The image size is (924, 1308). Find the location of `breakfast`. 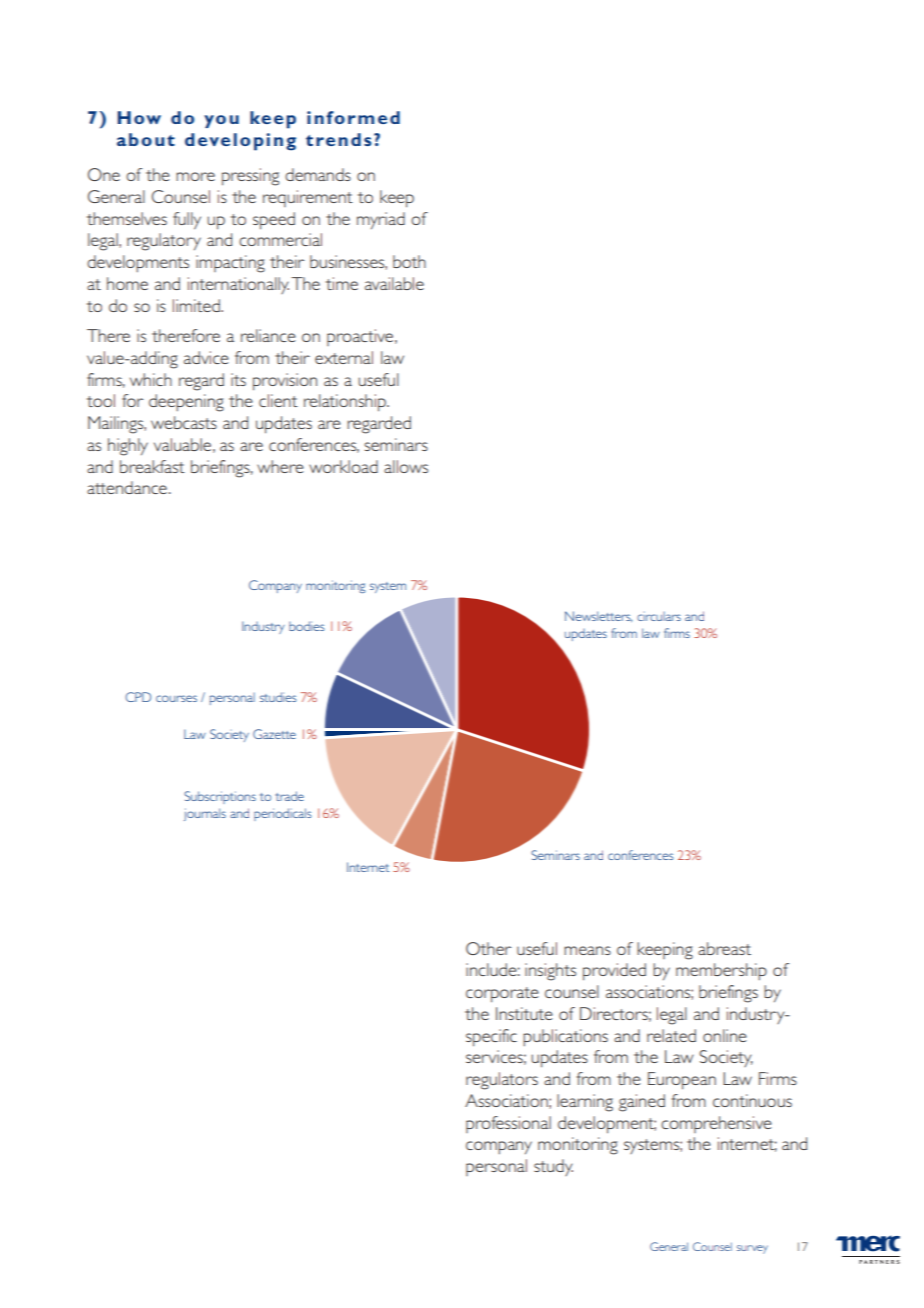

breakfast is located at coordinates (152, 466).
